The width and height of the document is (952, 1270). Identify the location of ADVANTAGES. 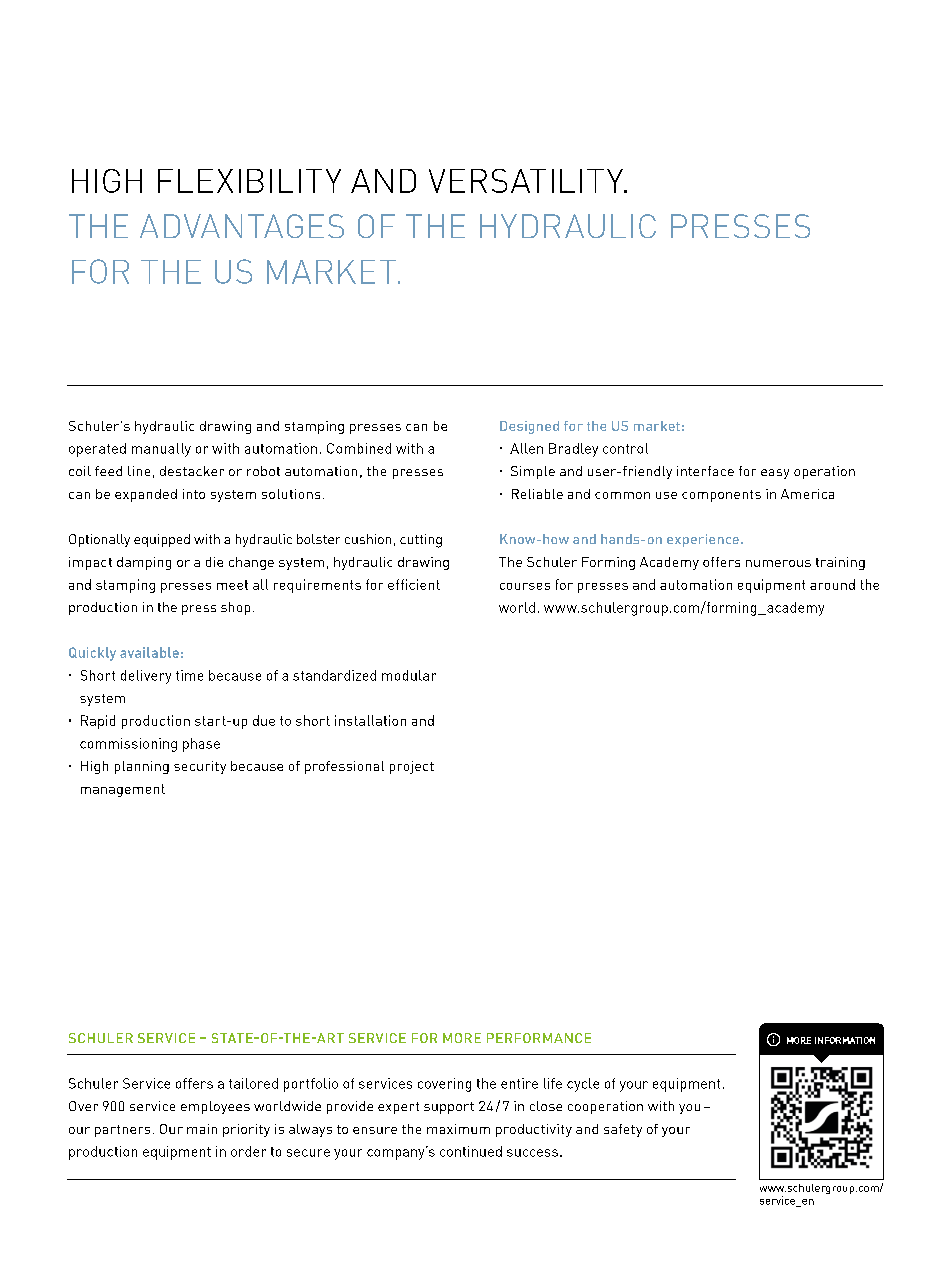
(242, 226).
